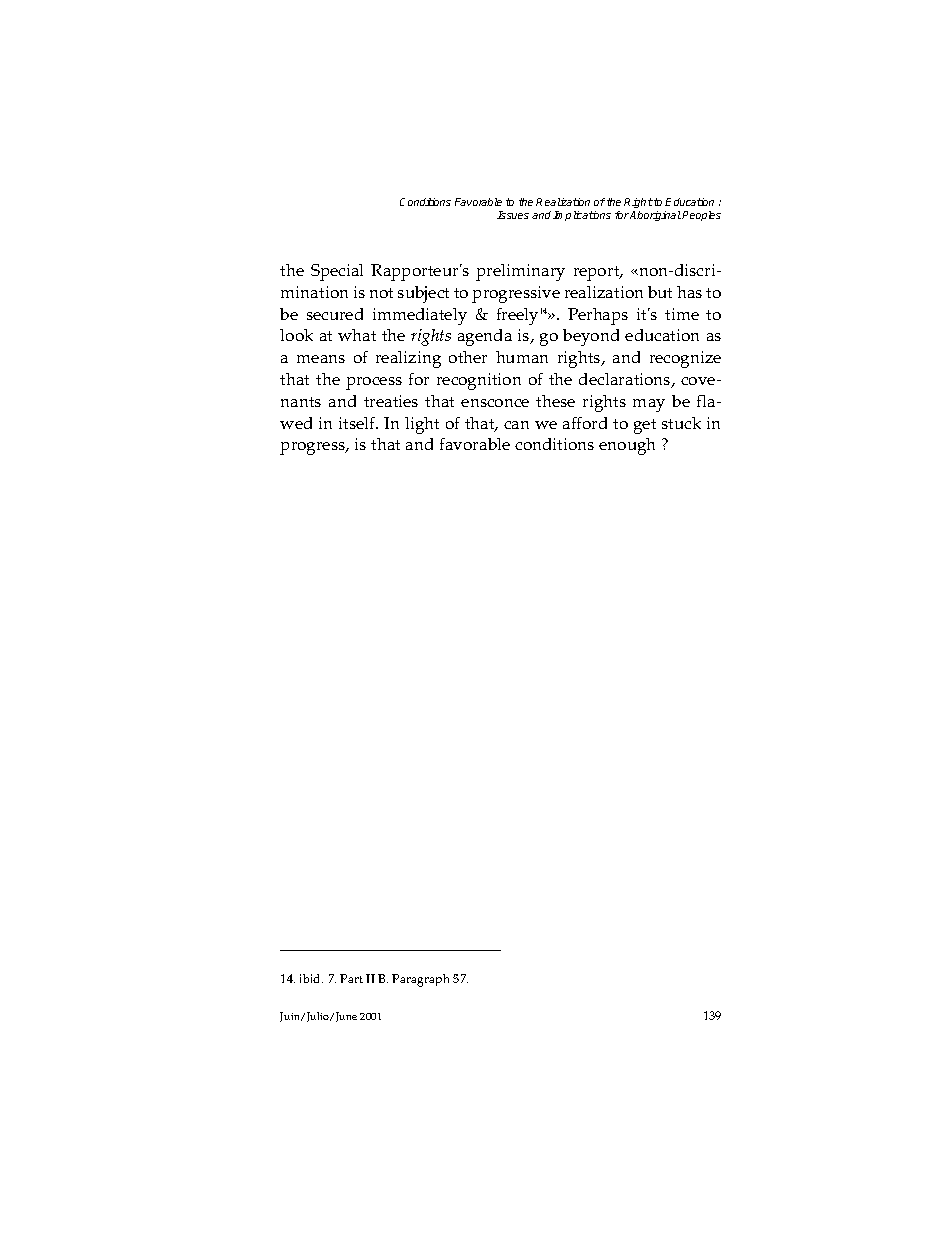 Image resolution: width=952 pixels, height=1233 pixels. I want to click on Paragraph, so click(420, 980).
